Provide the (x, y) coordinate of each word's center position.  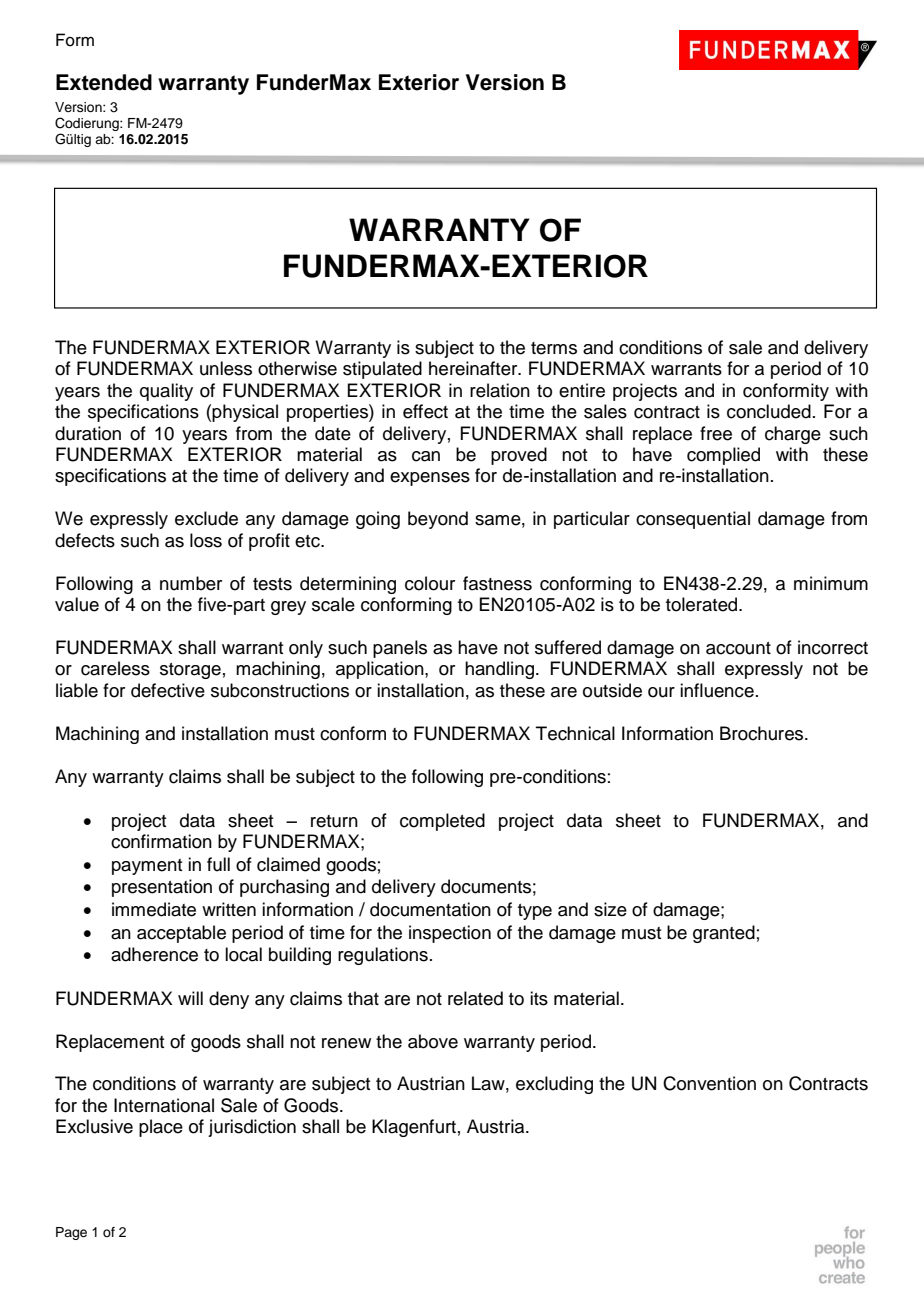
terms (554, 348)
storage (190, 671)
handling (499, 670)
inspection (450, 934)
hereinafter (474, 368)
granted (724, 934)
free (716, 433)
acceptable (181, 934)
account (738, 648)
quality (166, 392)
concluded (769, 411)
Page (71, 1233)
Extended (104, 82)
